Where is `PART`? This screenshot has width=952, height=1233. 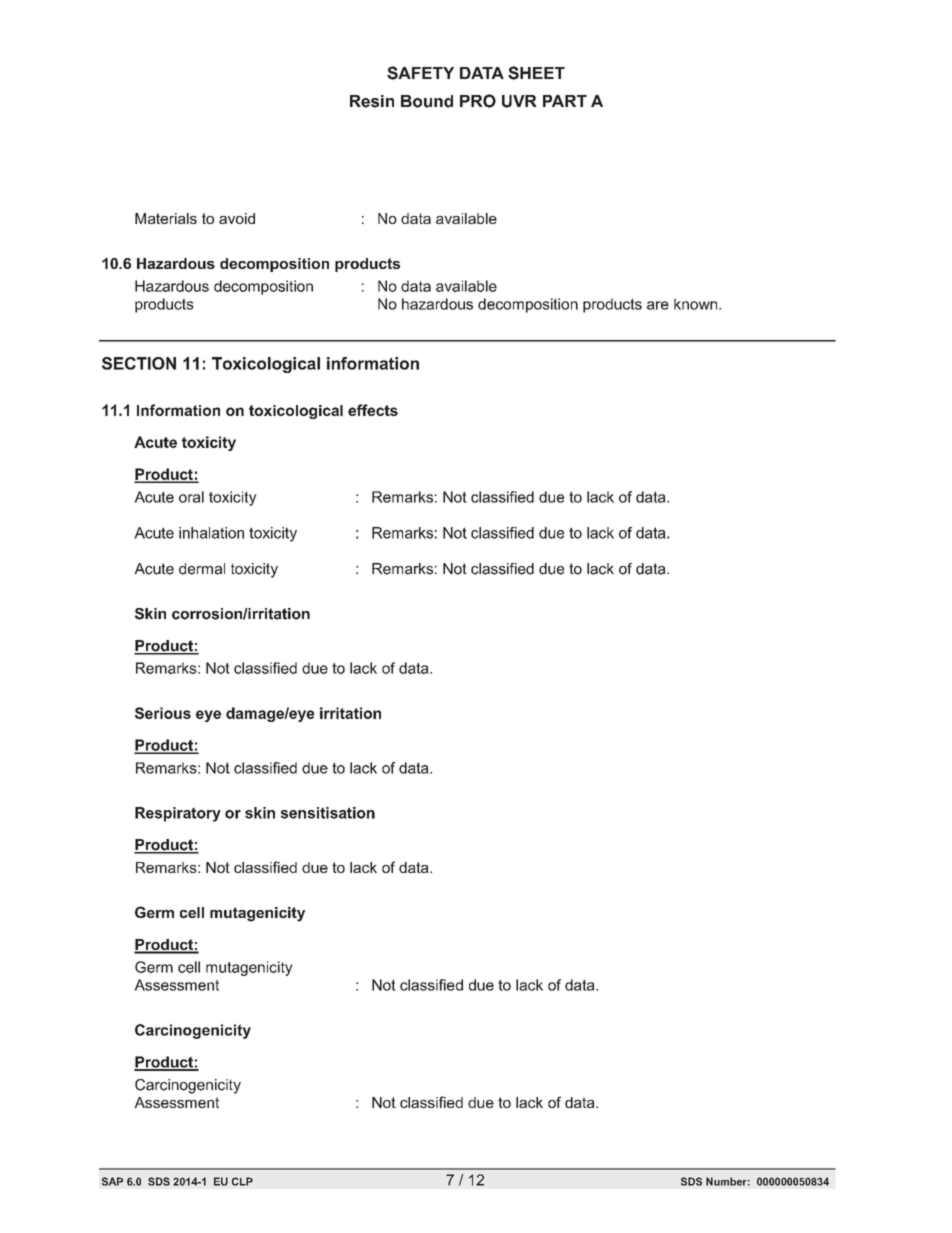 PART is located at coordinates (565, 101).
